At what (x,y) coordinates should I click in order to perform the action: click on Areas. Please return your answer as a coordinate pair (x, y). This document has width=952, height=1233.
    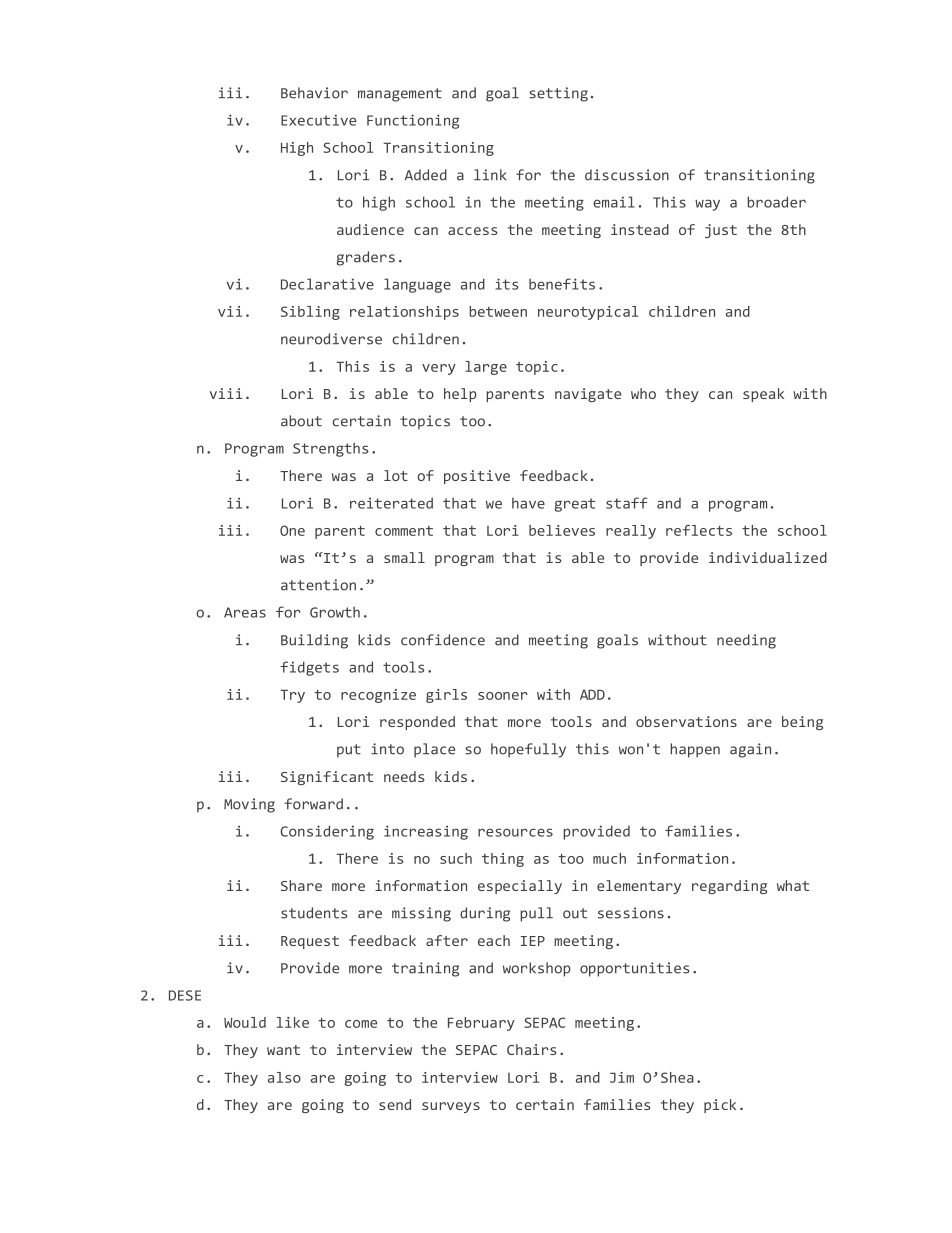
    Looking at the image, I should click on (245, 612).
